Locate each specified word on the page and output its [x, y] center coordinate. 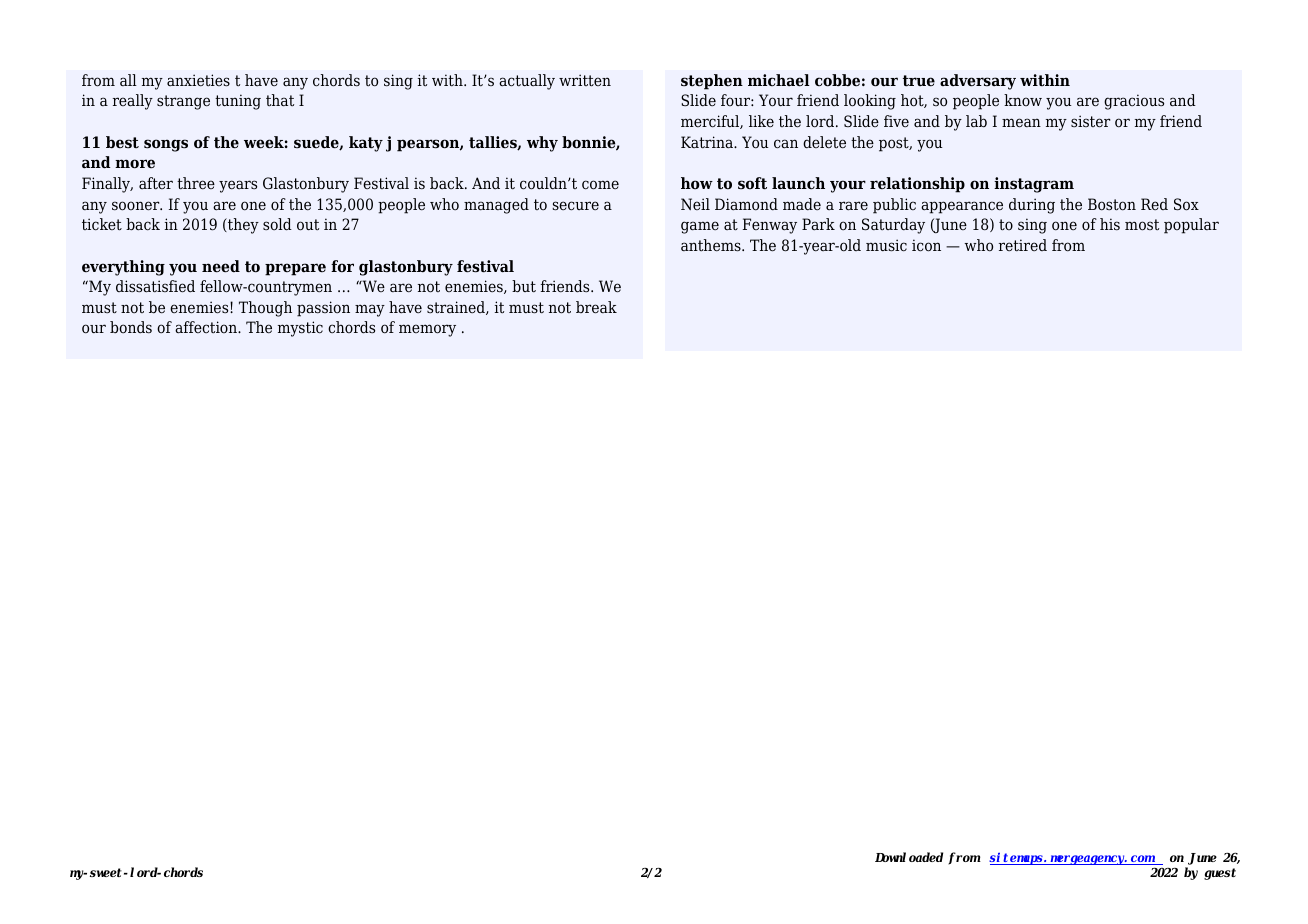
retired [1023, 245]
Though [265, 309]
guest [1220, 874]
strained [457, 308]
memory [427, 330]
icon [926, 245]
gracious [1134, 102]
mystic [300, 329]
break [596, 307]
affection [207, 327]
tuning [238, 102]
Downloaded [909, 857]
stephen [712, 82]
